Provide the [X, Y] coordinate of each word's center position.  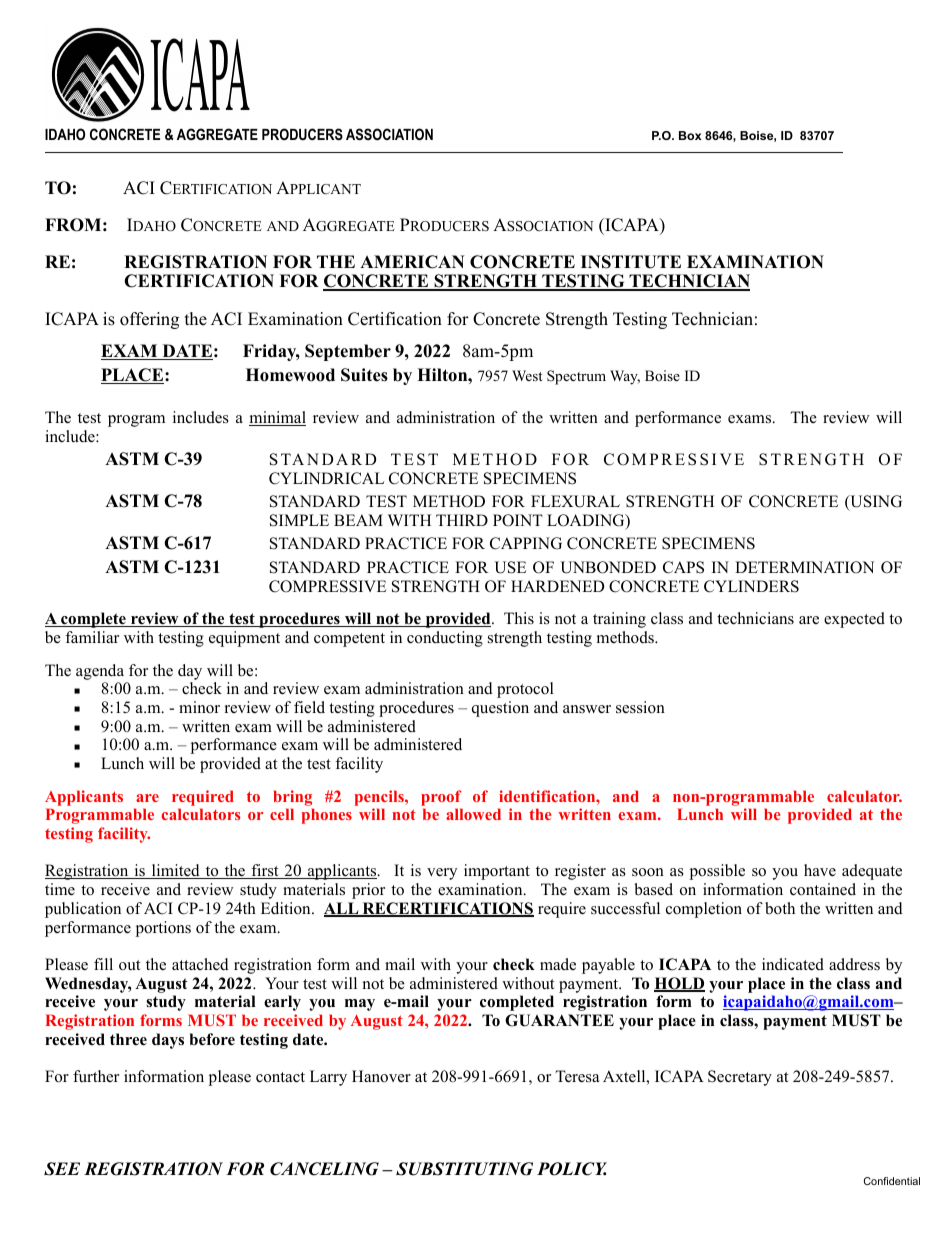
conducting [445, 639]
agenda [100, 672]
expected [854, 620]
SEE [62, 1169]
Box [690, 135]
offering [149, 320]
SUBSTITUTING [464, 1169]
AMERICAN [412, 262]
